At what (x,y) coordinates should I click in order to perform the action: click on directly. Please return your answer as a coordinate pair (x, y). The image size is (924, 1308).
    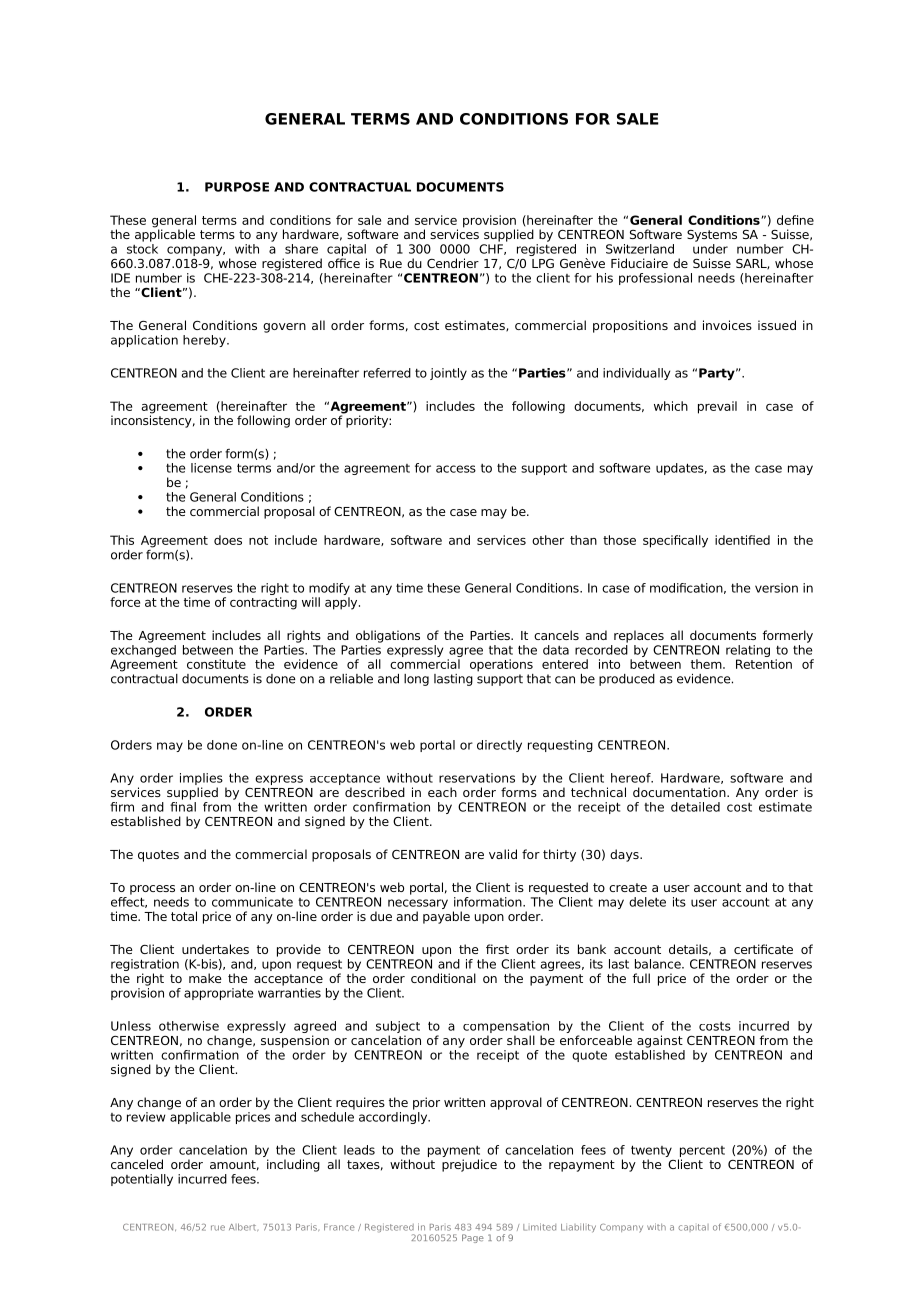
    Looking at the image, I should click on (499, 746).
